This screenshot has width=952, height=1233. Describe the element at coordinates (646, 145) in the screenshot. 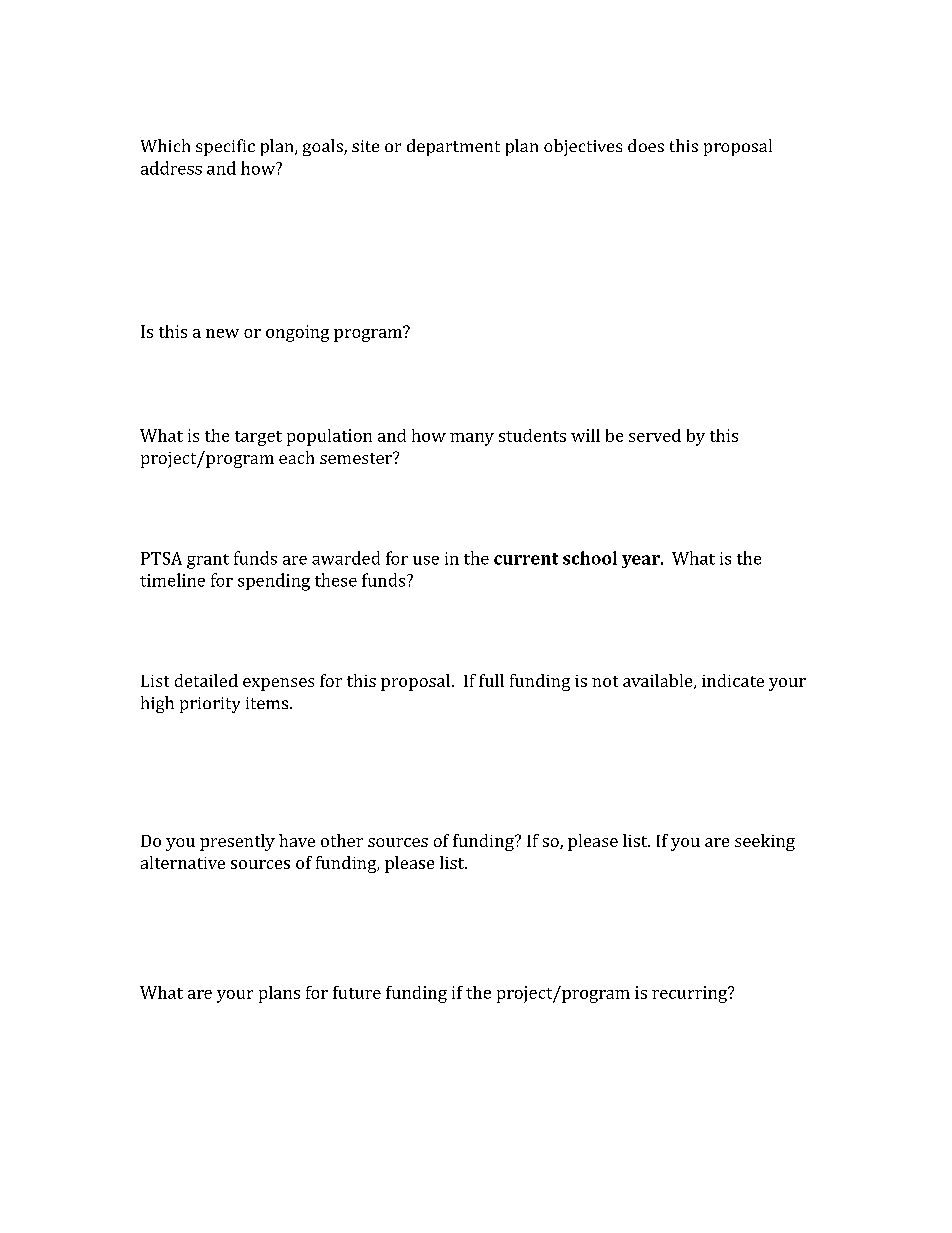

I see `does` at that location.
